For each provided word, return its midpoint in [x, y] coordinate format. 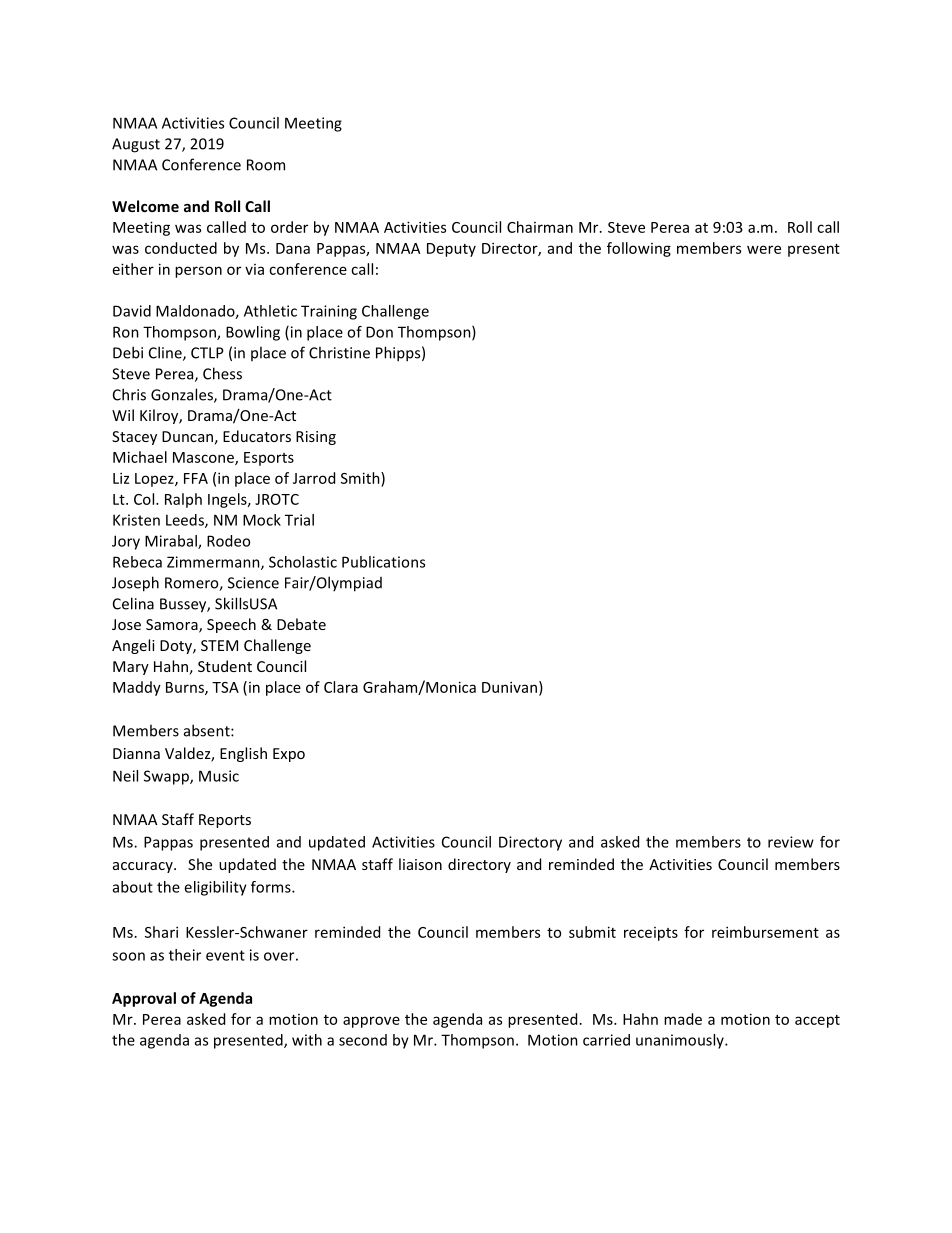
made [683, 1019]
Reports [225, 821]
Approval [144, 999]
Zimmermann [214, 563]
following [639, 249]
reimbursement [765, 932]
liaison [420, 864]
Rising [316, 438]
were [764, 249]
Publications [383, 562]
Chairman [540, 227]
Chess [222, 373]
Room [266, 165]
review [791, 842]
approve [371, 1022]
